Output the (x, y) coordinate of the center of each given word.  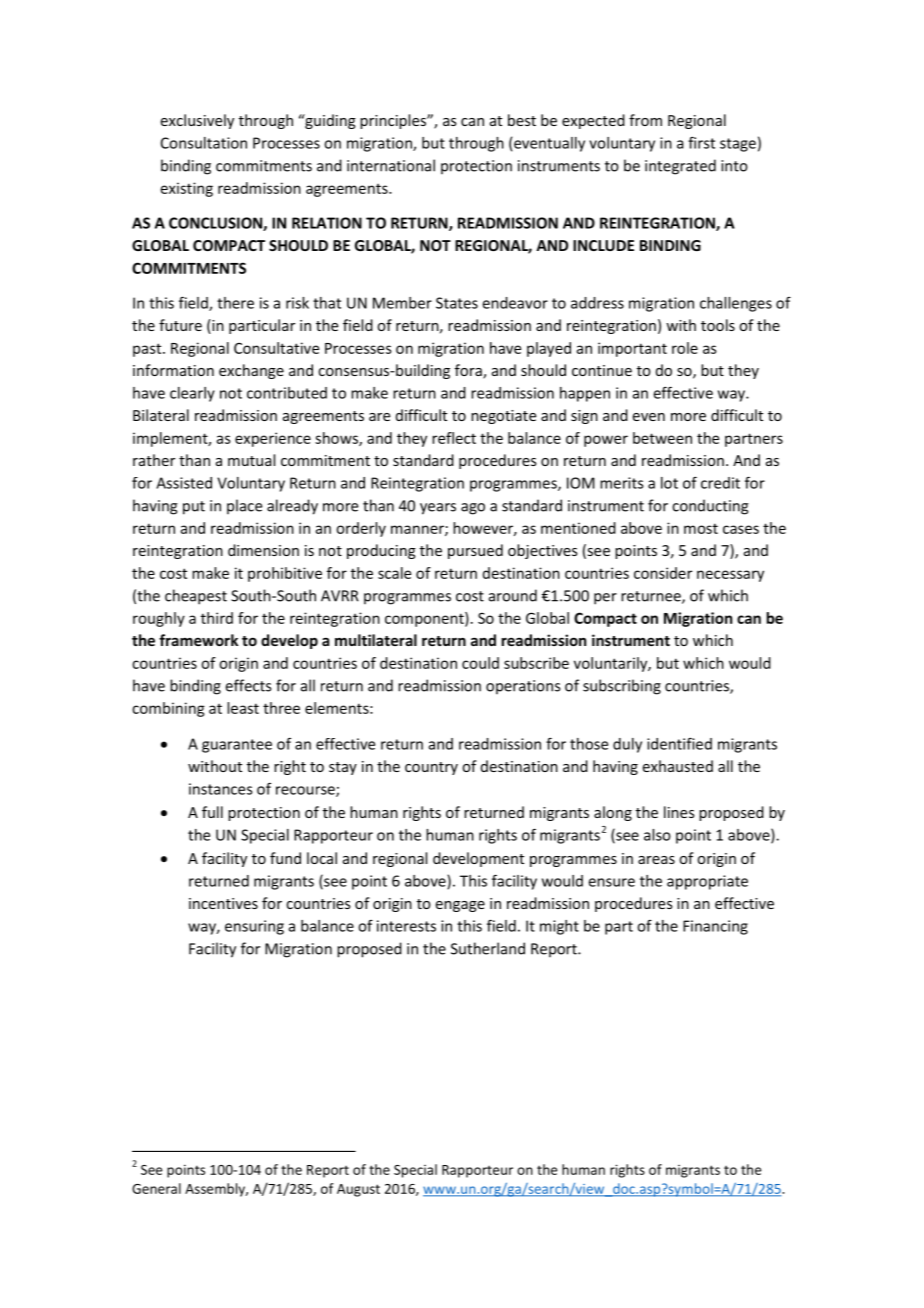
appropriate (707, 882)
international (391, 165)
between (662, 438)
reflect (454, 438)
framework (198, 640)
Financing (715, 927)
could (480, 663)
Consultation (204, 143)
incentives (223, 903)
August (358, 1190)
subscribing (622, 687)
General (156, 1188)
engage (460, 906)
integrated (680, 167)
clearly (192, 394)
